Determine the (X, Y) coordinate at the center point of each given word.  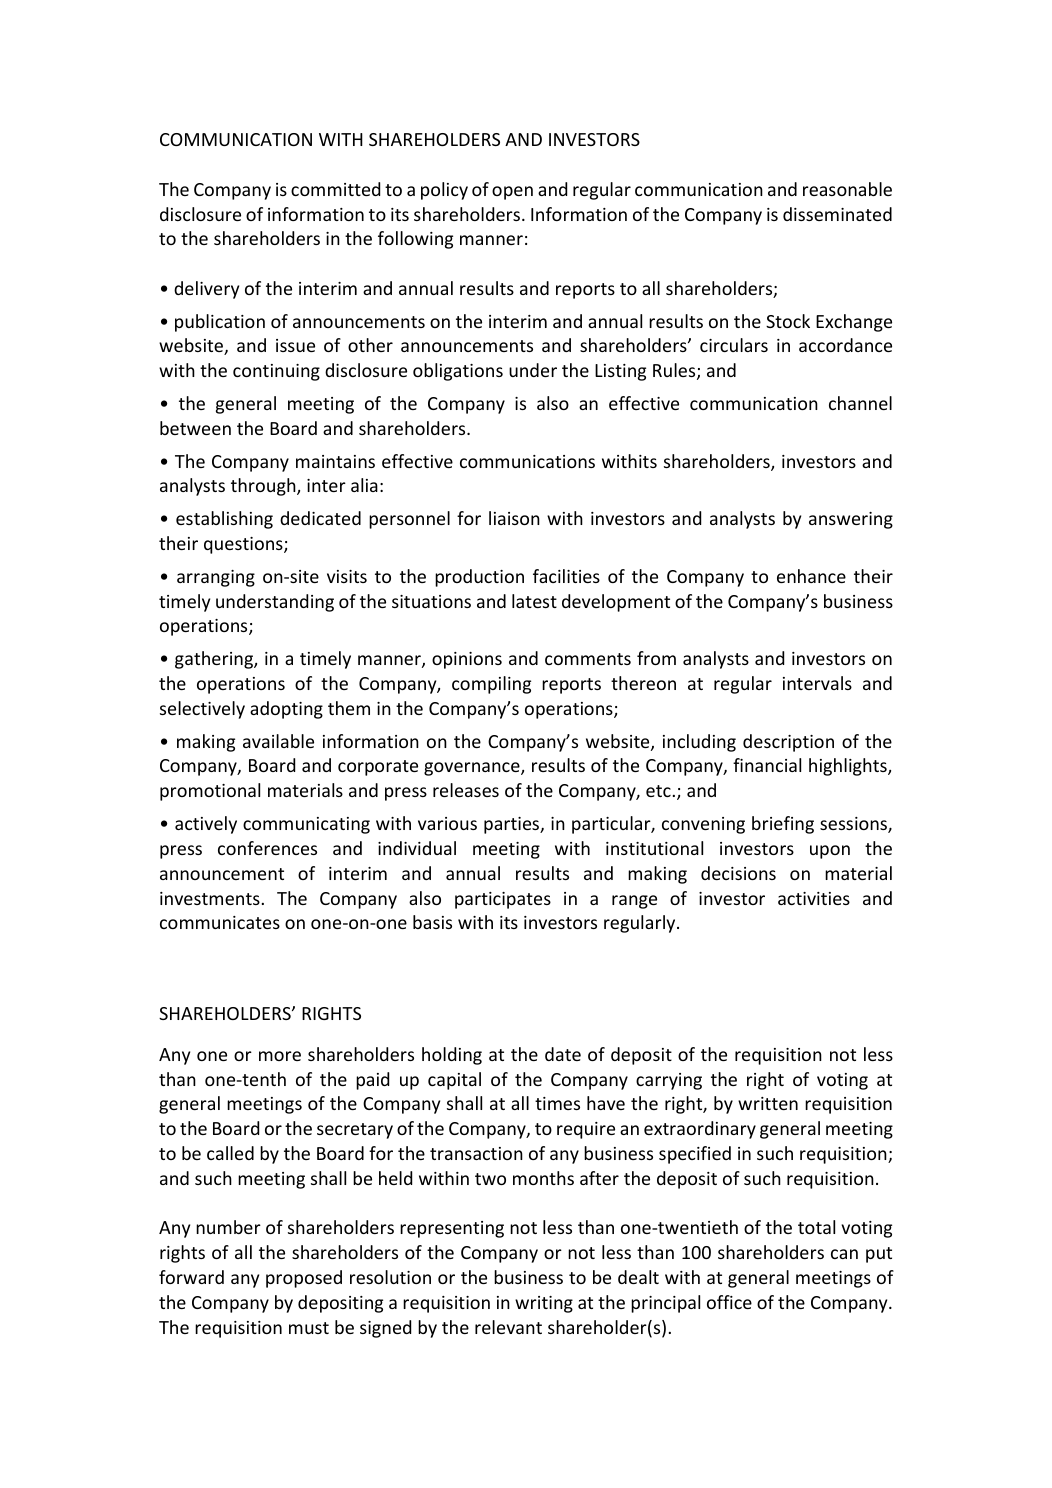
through (264, 487)
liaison (514, 518)
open (512, 193)
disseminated (837, 214)
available (278, 741)
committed (335, 189)
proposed (304, 1279)
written (768, 1103)
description (788, 743)
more (280, 1056)
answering (851, 520)
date (563, 1054)
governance (473, 769)
